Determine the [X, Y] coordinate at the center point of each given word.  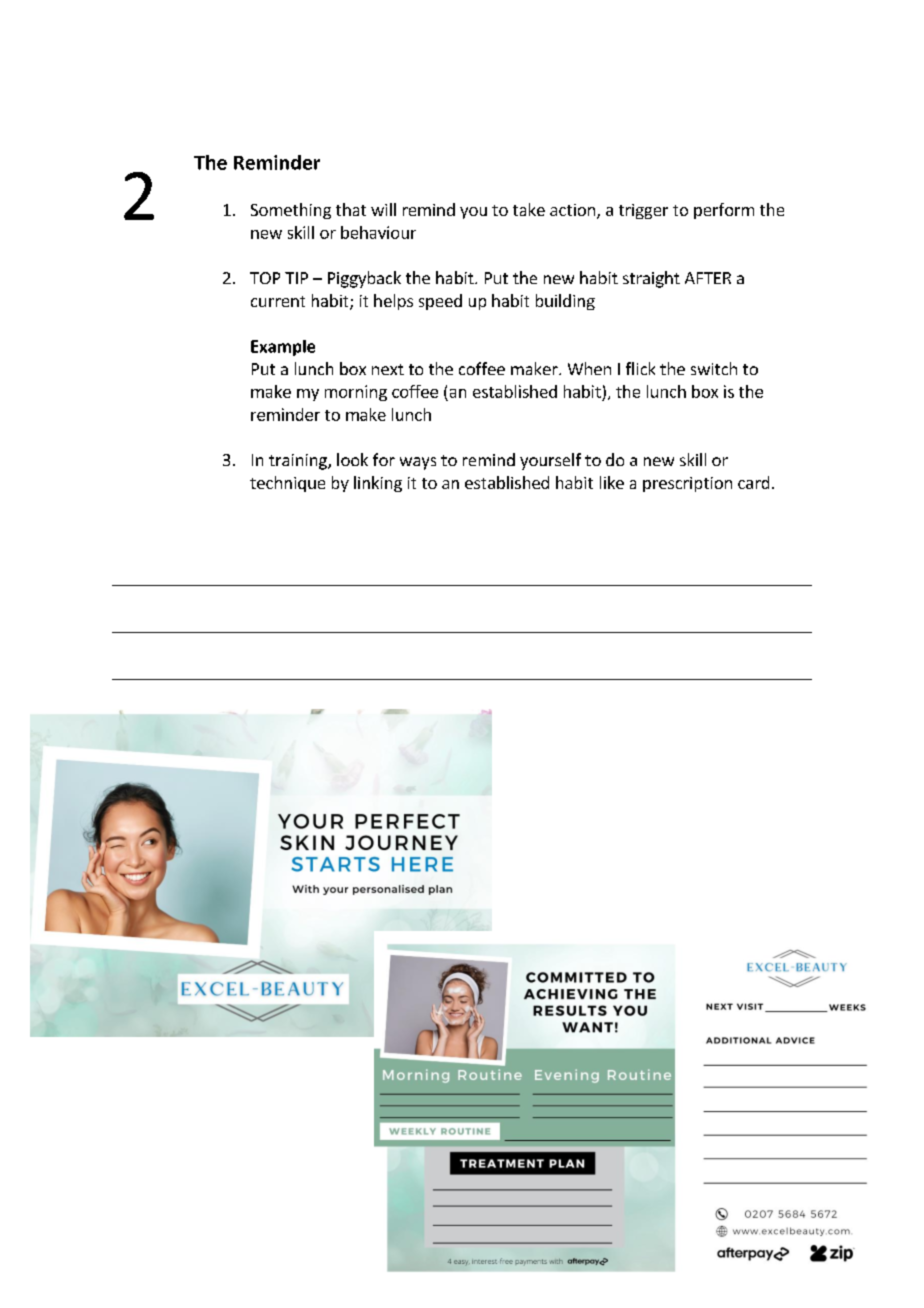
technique [287, 484]
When [589, 368]
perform [724, 211]
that [351, 209]
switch [714, 368]
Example [283, 348]
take [529, 209]
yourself [550, 461]
